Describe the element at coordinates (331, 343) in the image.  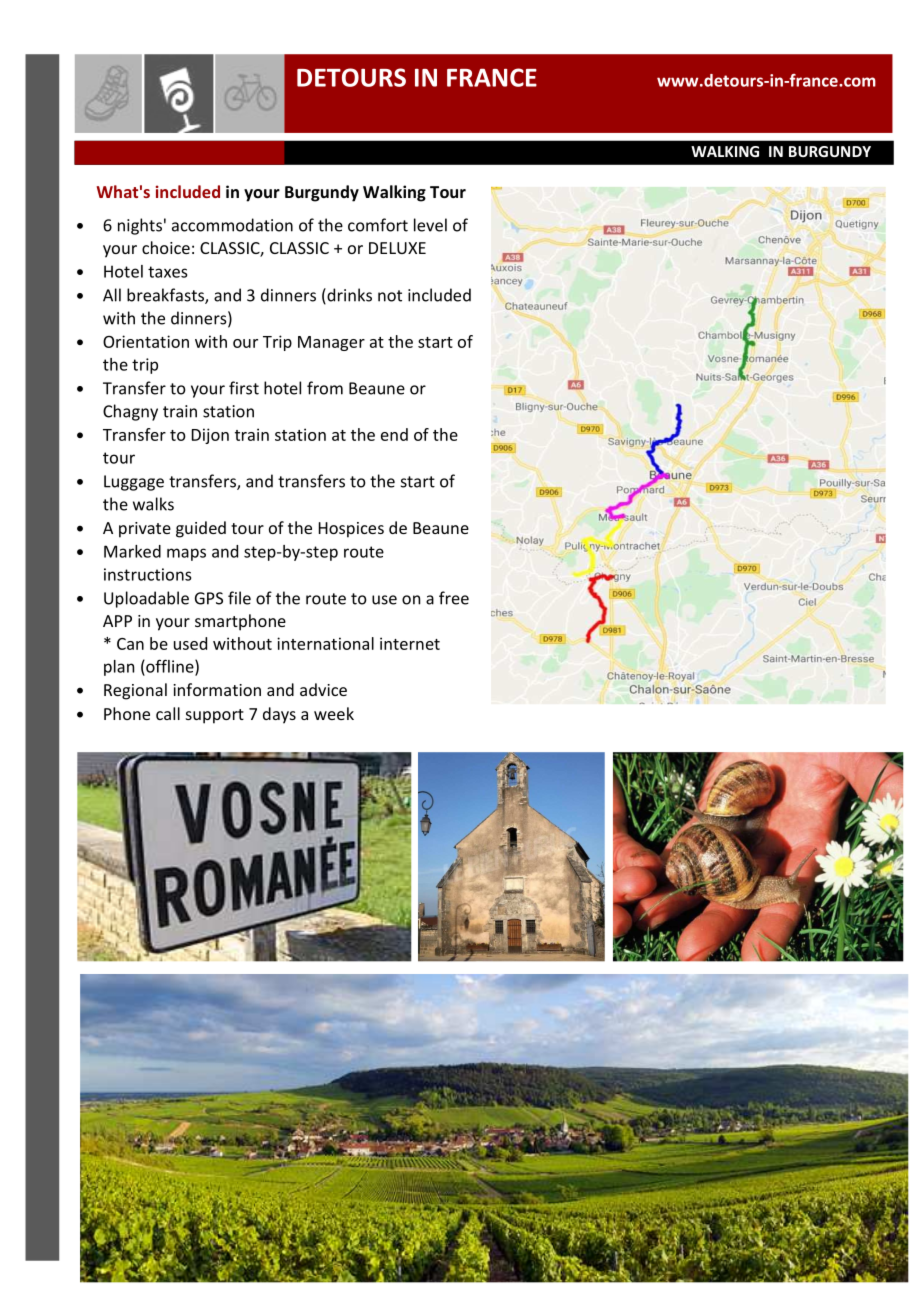
I see `Manager` at that location.
